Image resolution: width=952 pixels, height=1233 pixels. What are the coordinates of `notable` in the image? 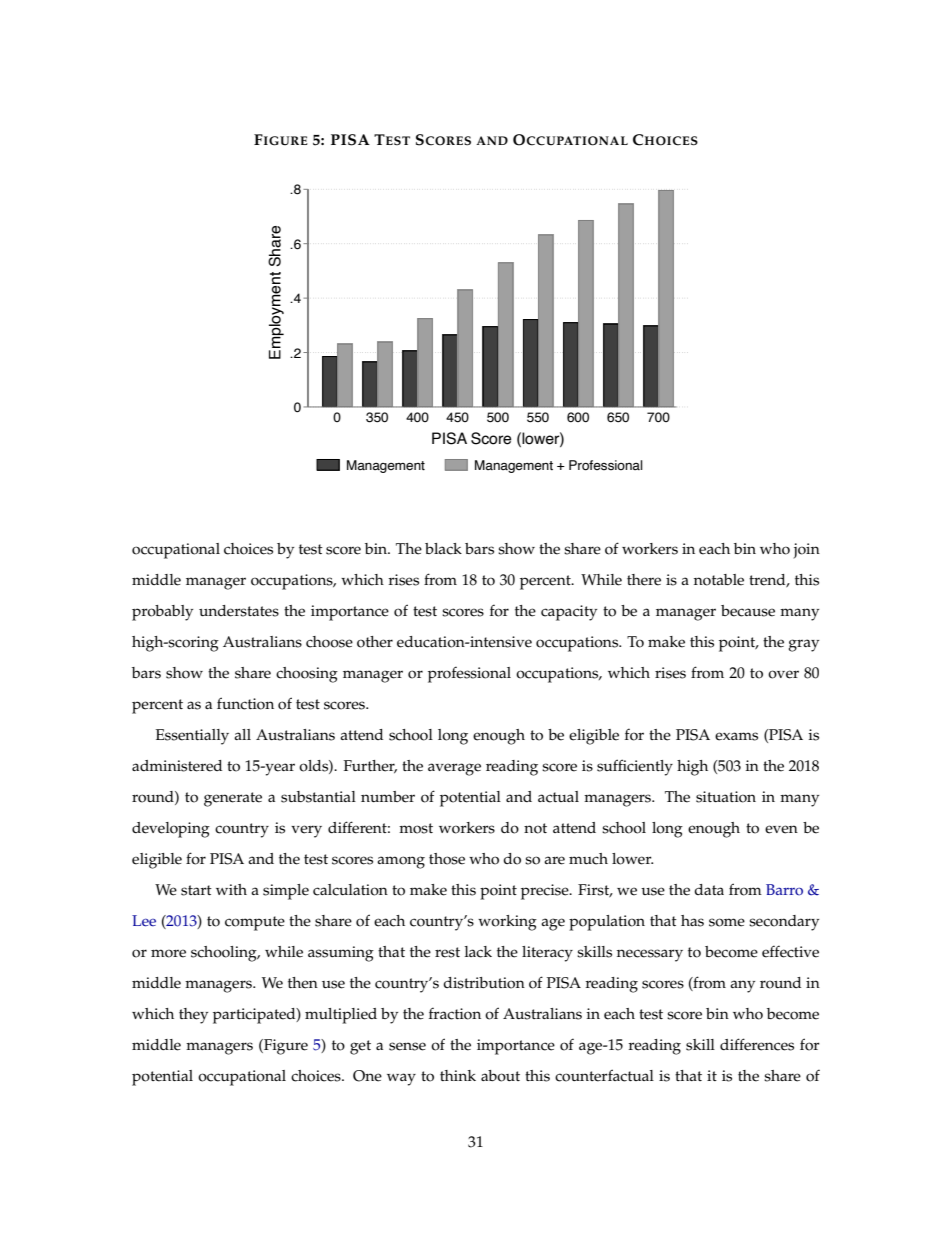 It's located at (719, 580).
